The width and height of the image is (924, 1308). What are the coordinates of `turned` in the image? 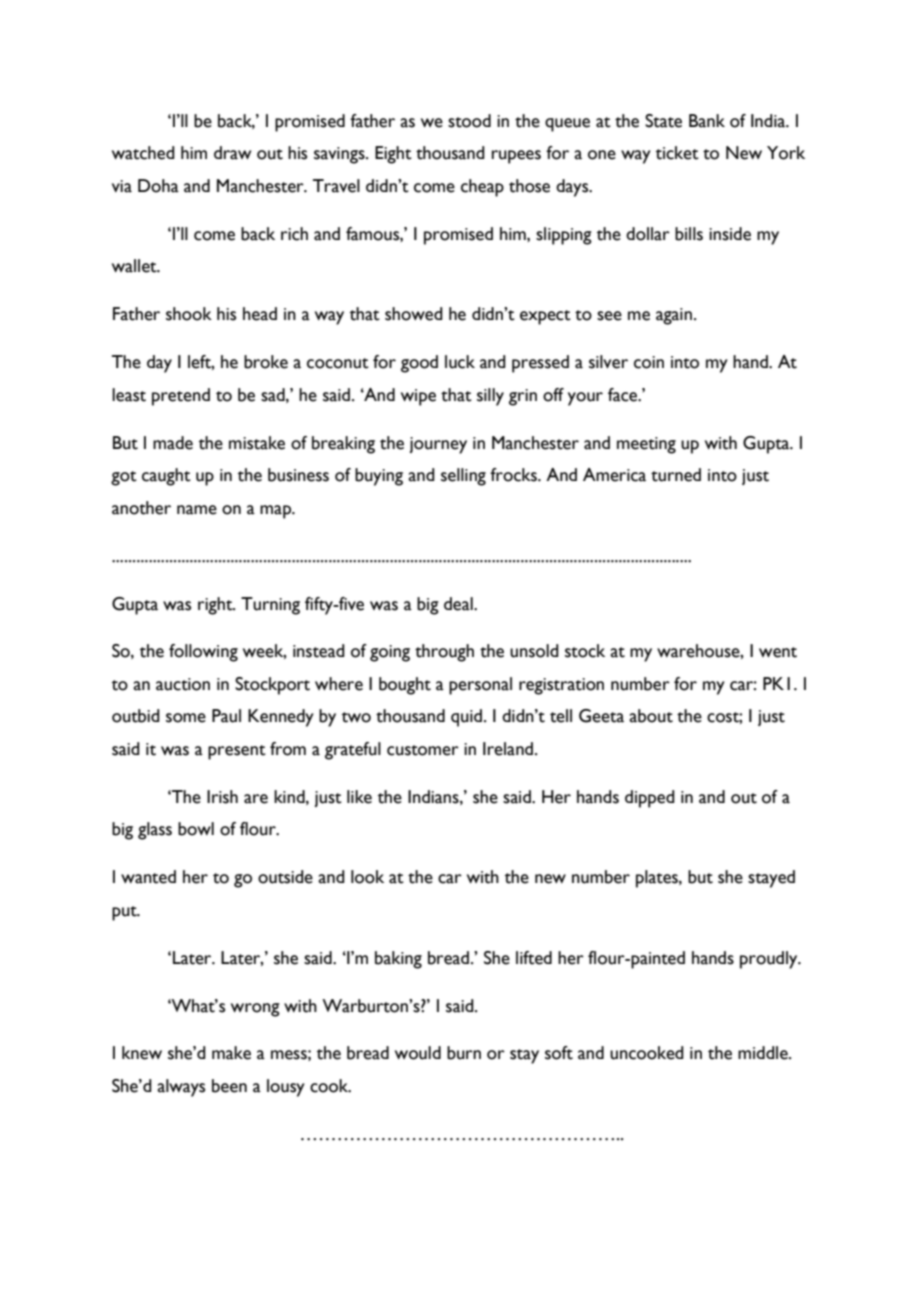 It's located at (676, 475).
